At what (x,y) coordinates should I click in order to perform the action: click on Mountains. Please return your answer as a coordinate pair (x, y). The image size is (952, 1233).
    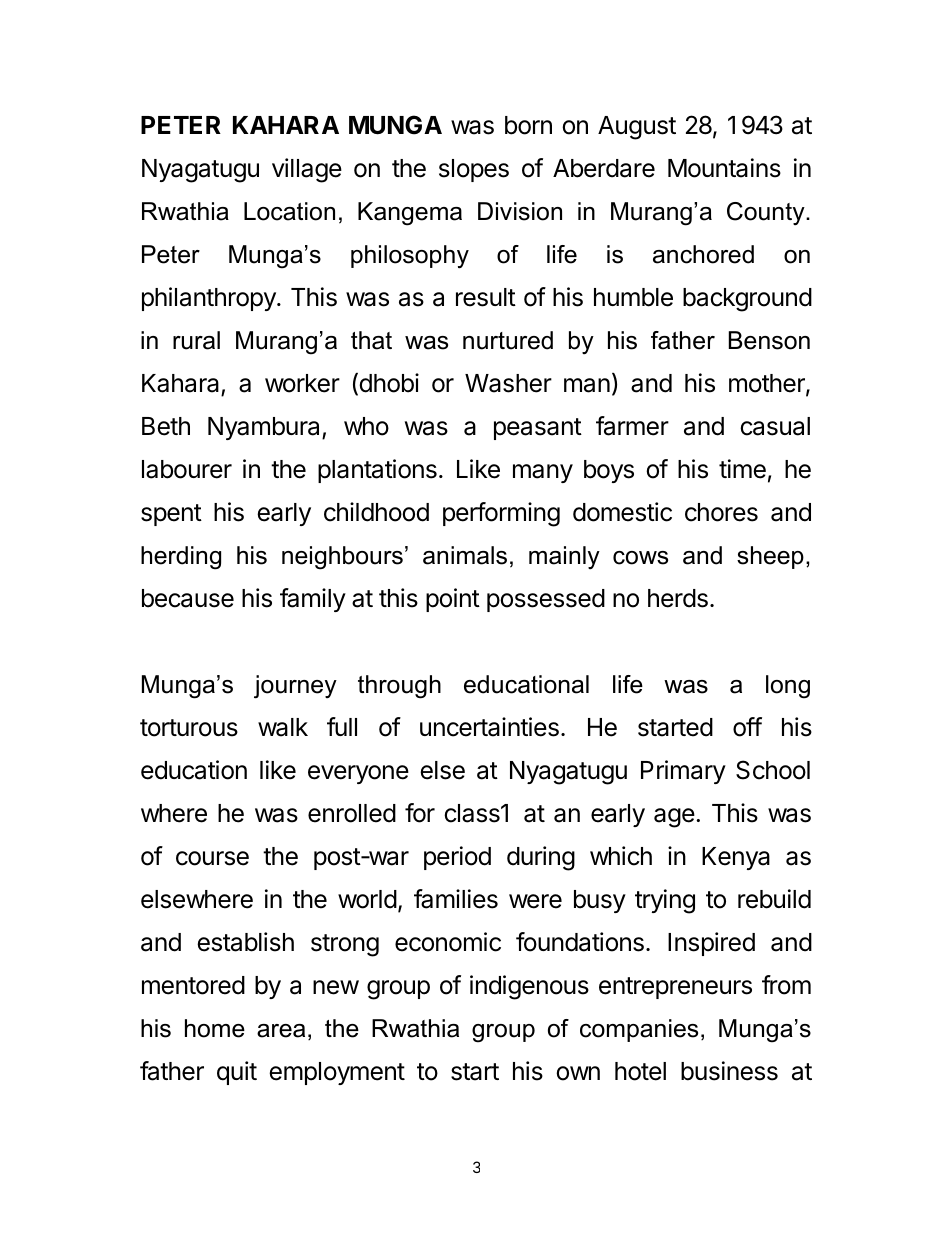
    Looking at the image, I should click on (724, 168).
